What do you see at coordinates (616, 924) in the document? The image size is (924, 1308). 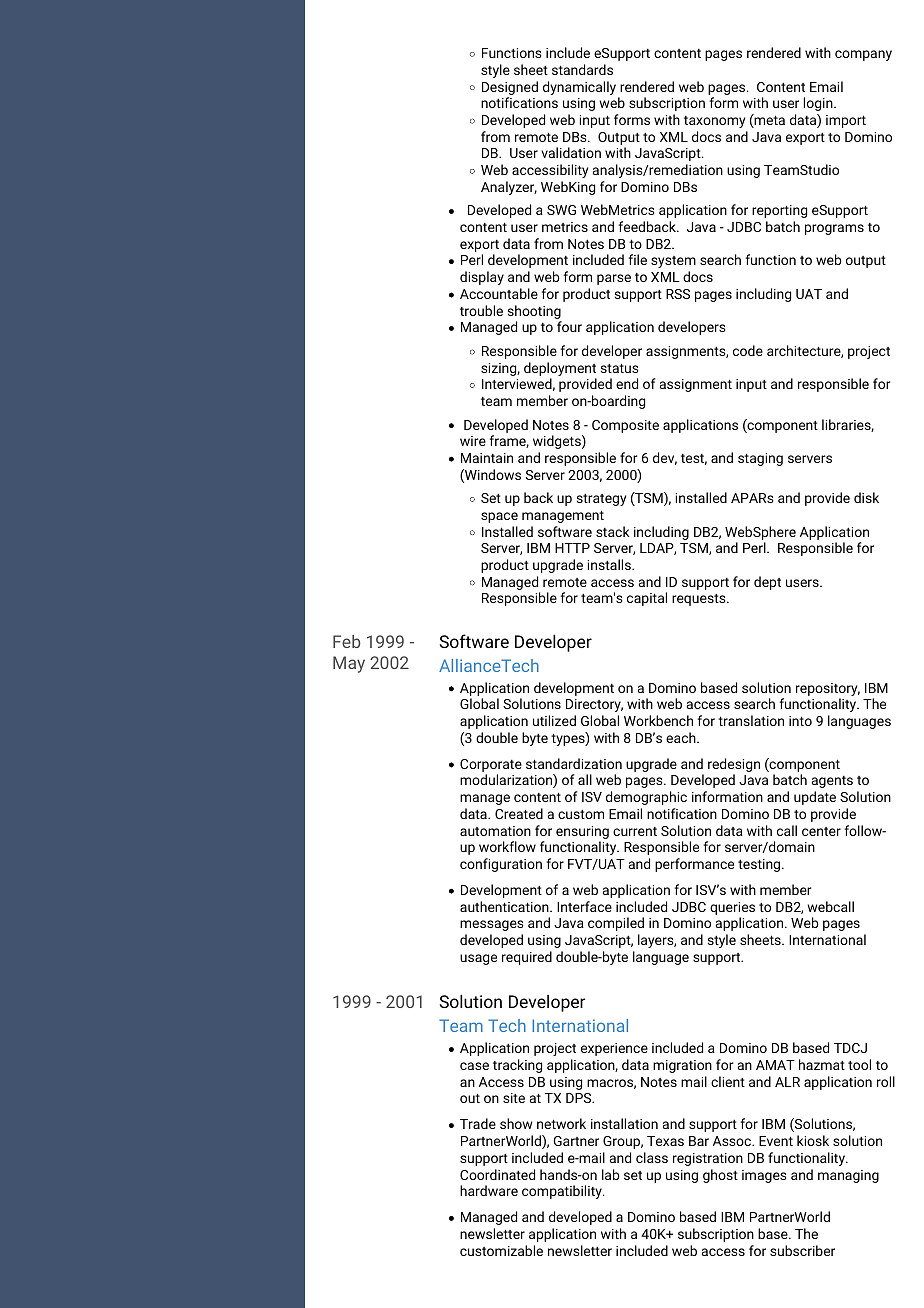 I see `compiled` at bounding box center [616, 924].
